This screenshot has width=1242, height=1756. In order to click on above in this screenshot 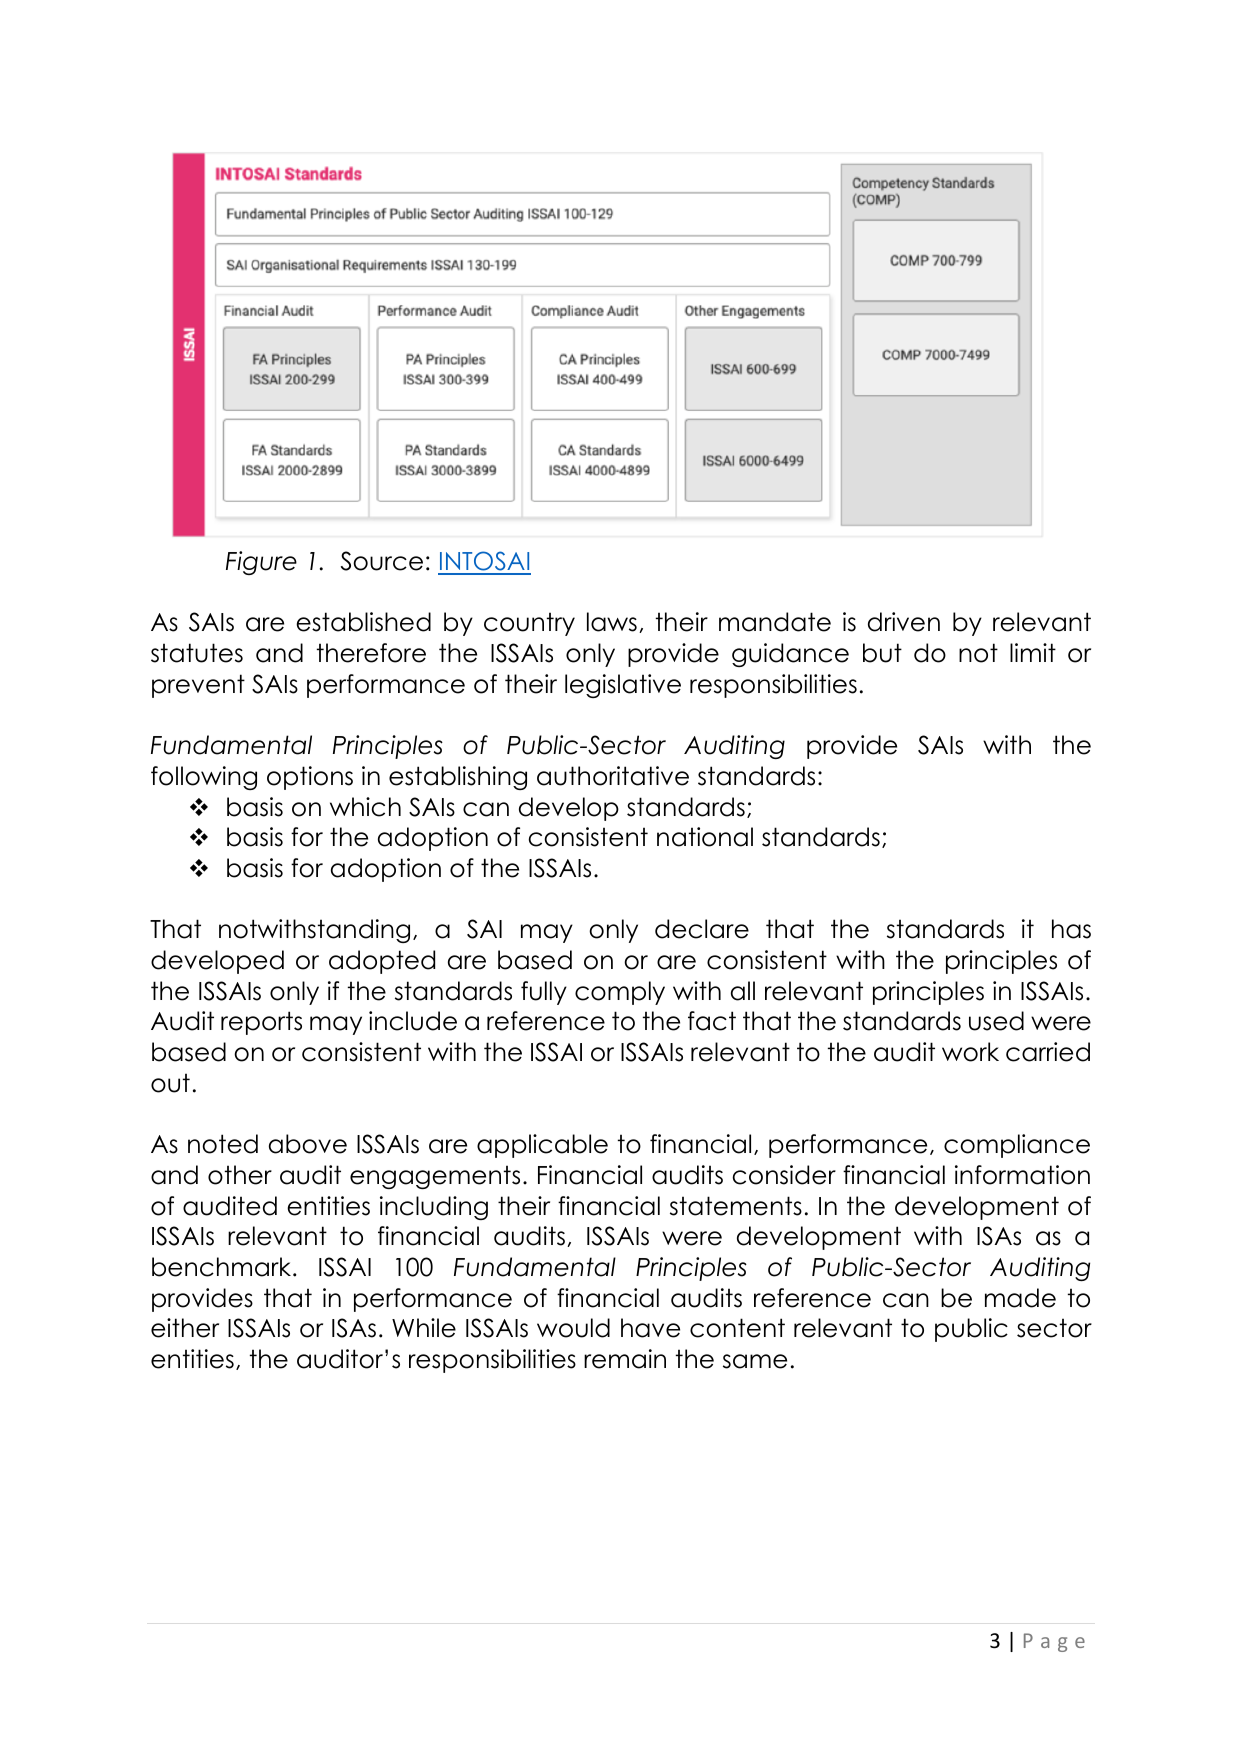, I will do `click(308, 1144)`.
